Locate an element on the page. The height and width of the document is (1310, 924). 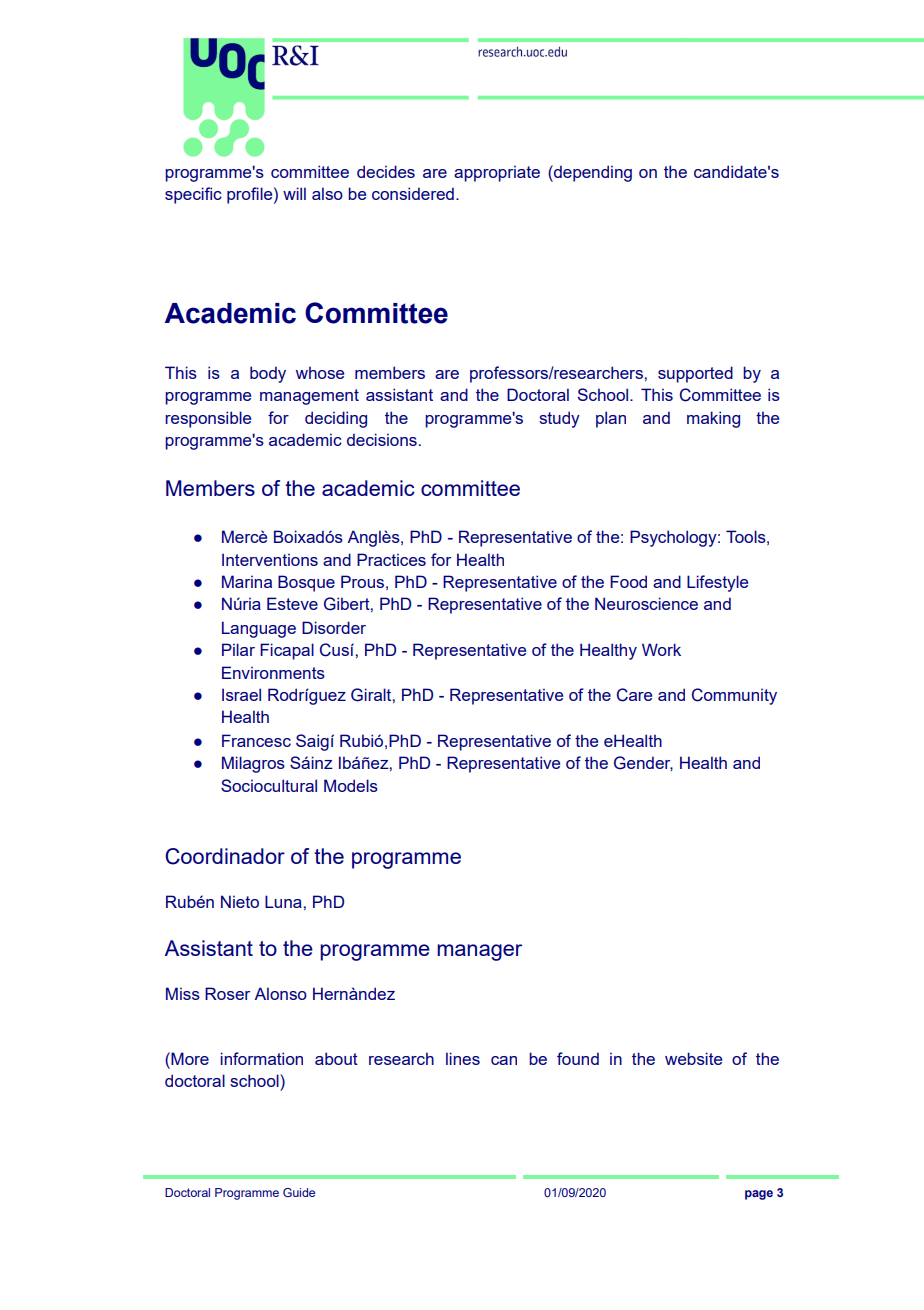
website is located at coordinates (693, 1058).
